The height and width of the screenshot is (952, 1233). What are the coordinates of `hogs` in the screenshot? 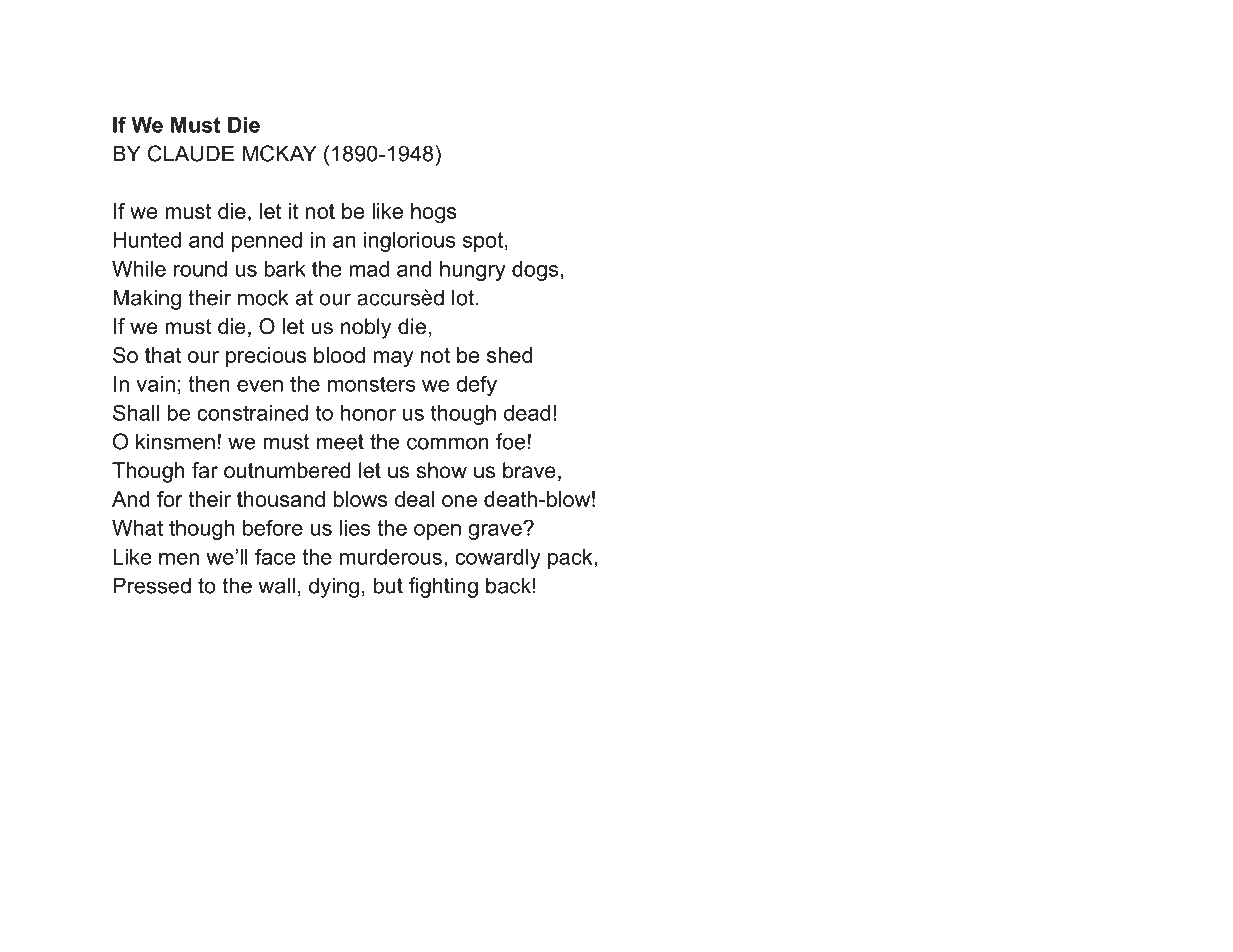 It's located at (434, 213).
